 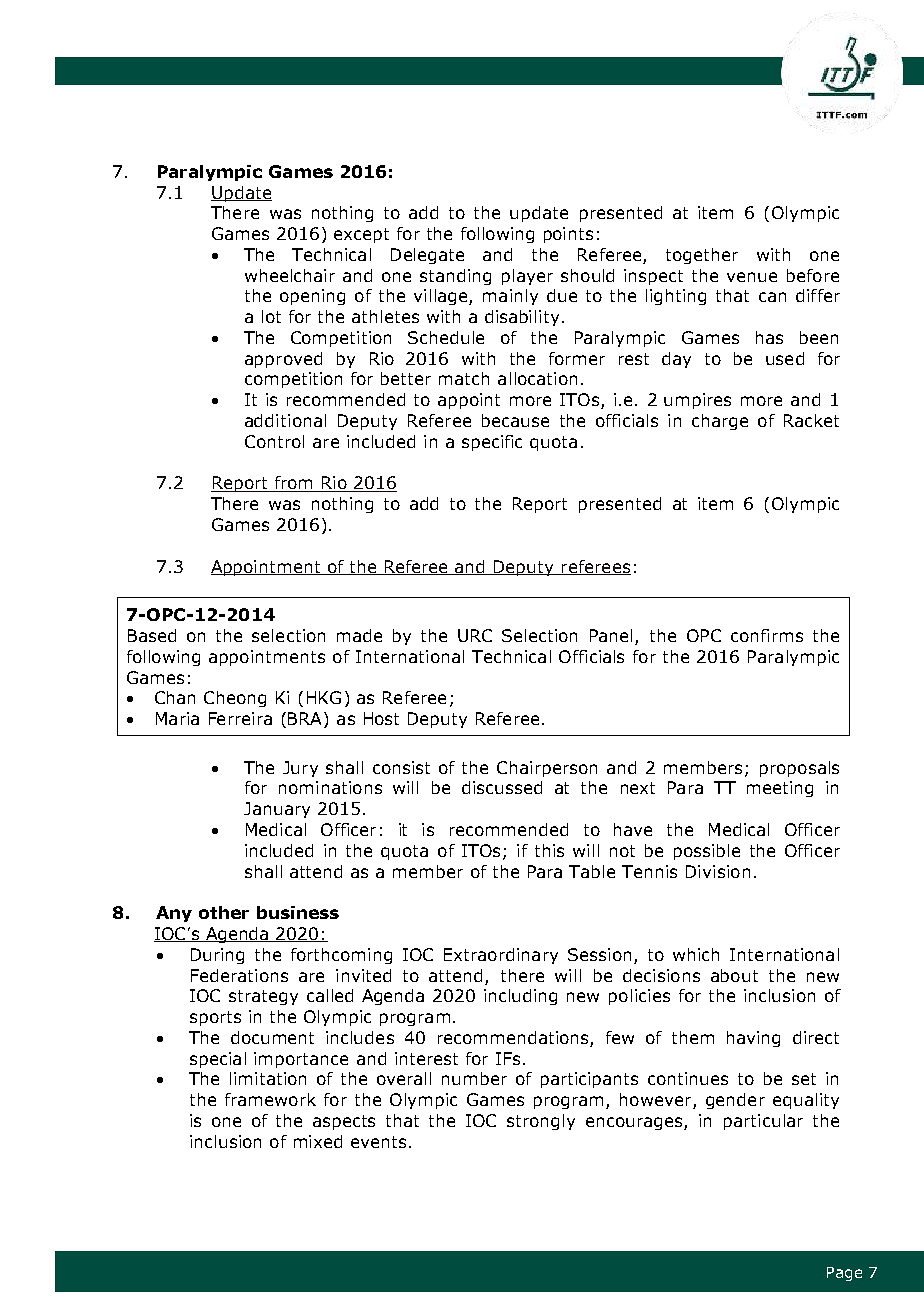 What do you see at coordinates (844, 1274) in the screenshot?
I see `Page` at bounding box center [844, 1274].
